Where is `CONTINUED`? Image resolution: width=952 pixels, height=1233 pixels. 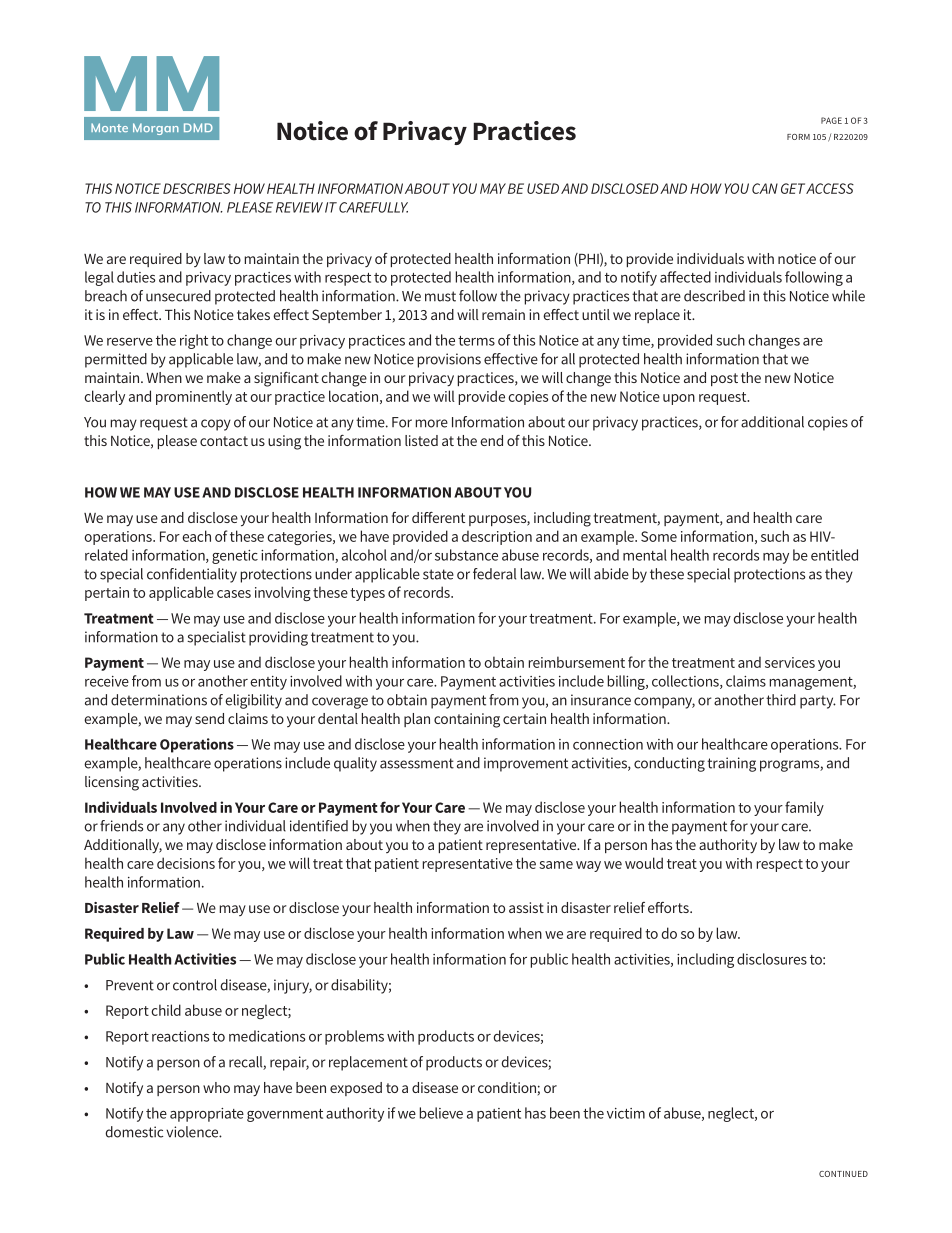 CONTINUED is located at coordinates (843, 1174).
